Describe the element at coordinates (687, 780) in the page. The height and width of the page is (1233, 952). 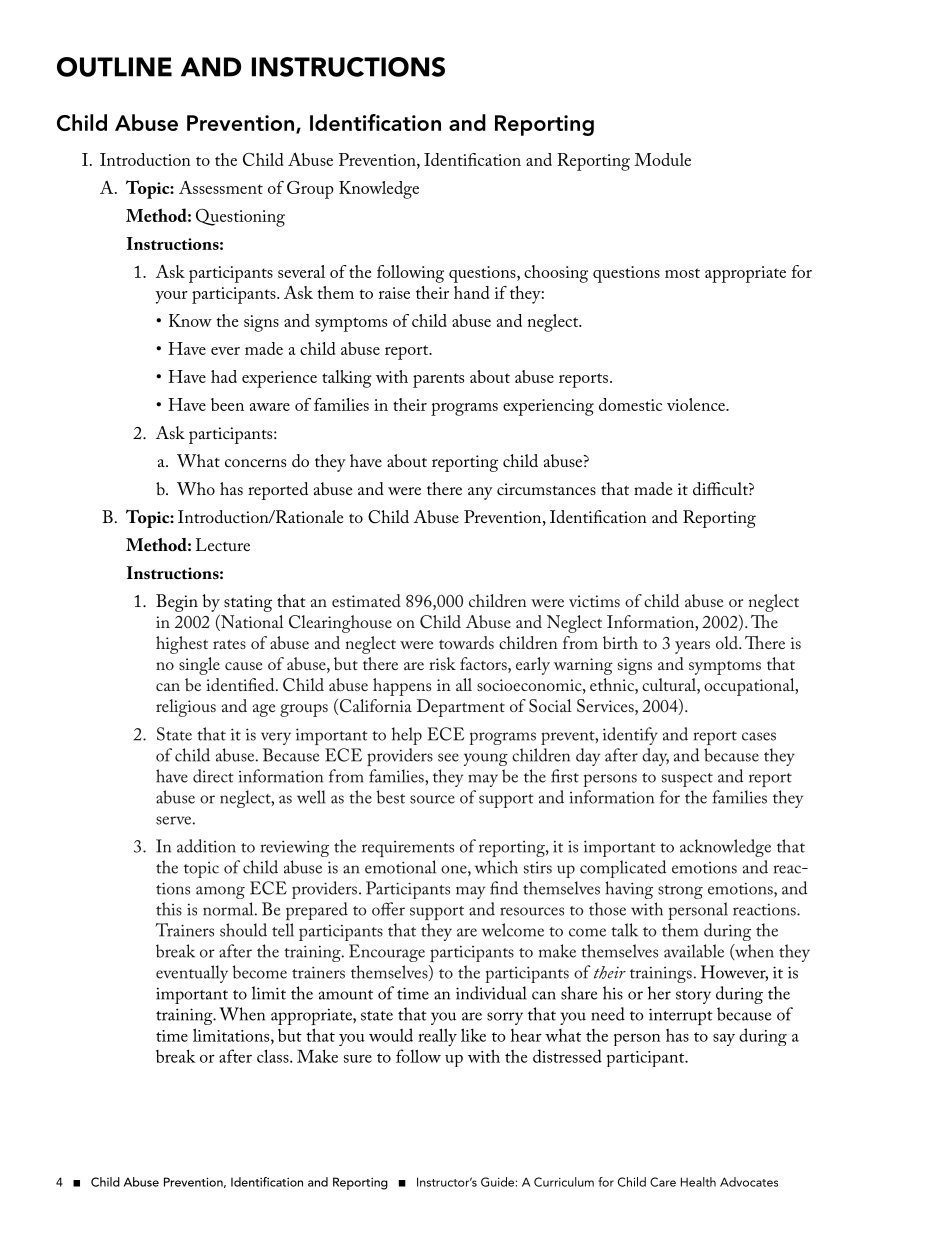
I see `suspect` at that location.
